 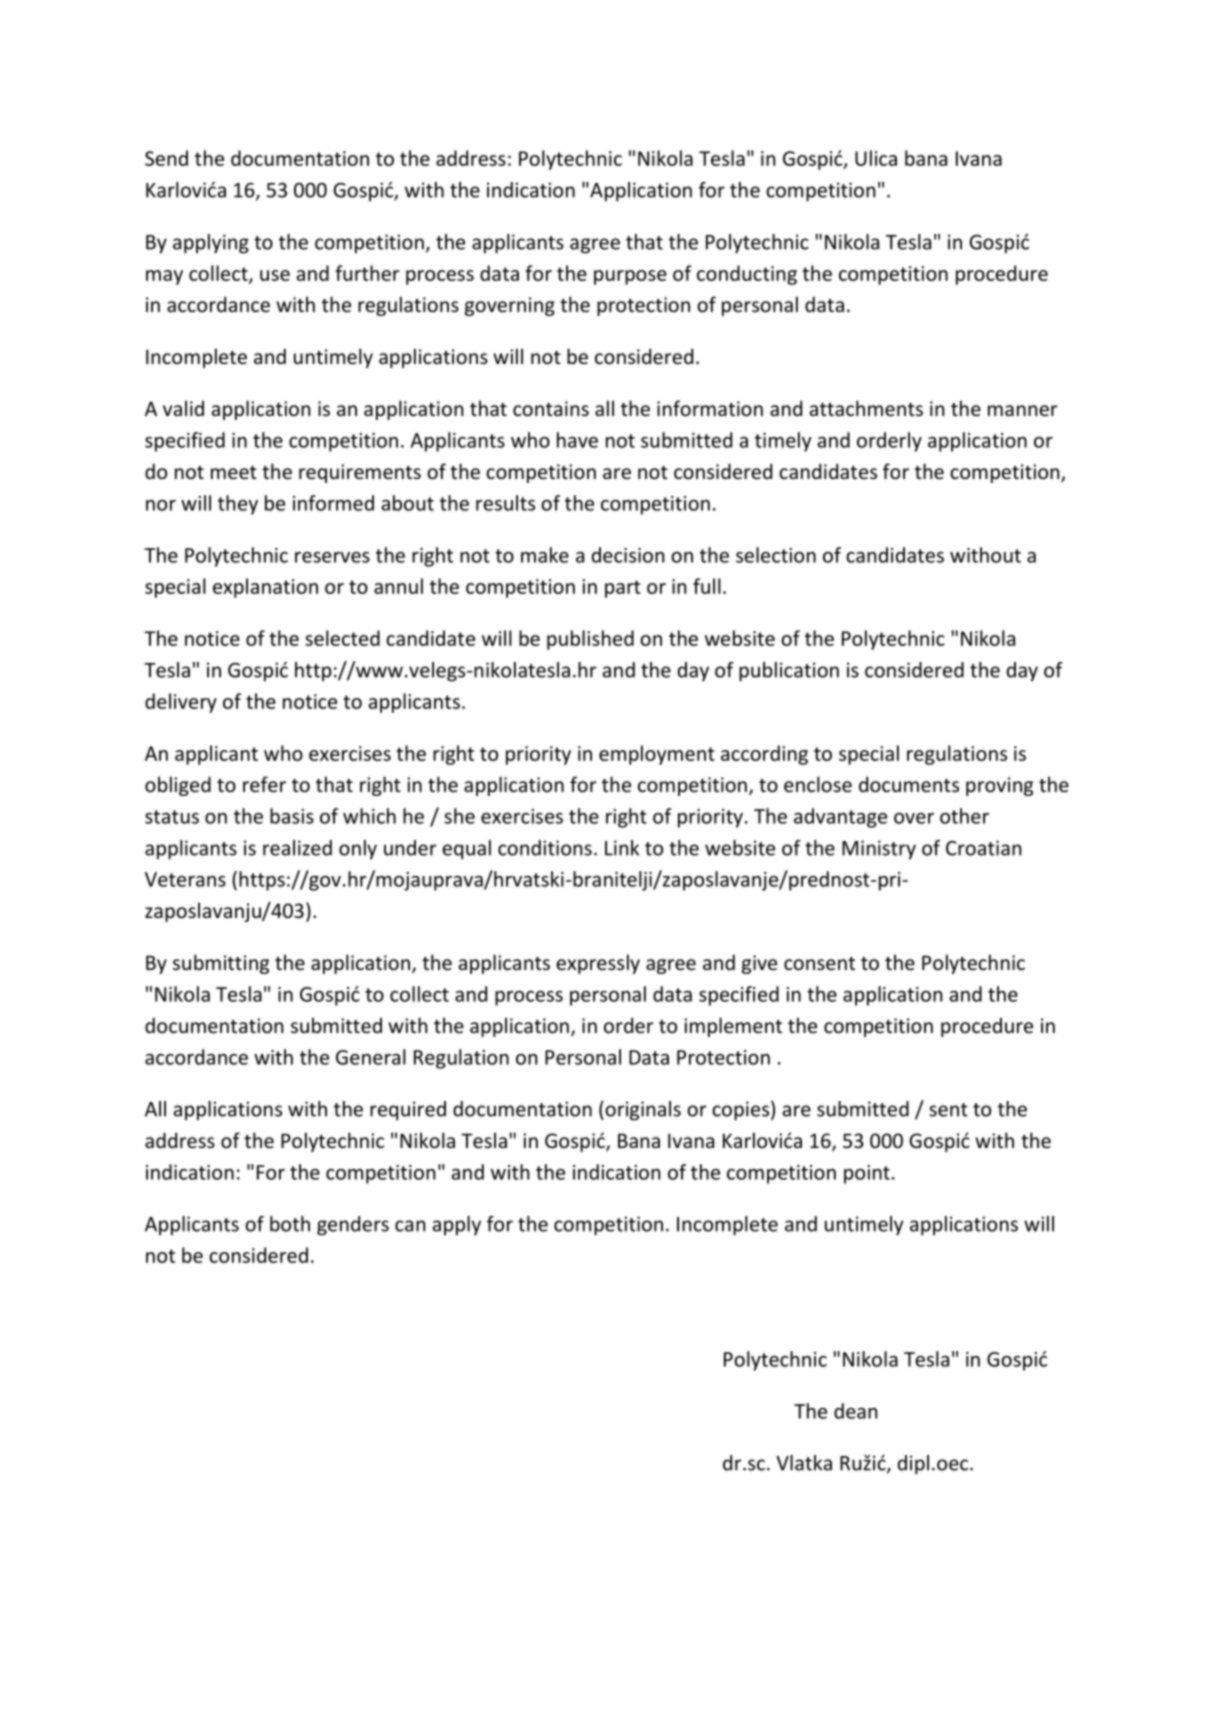 I want to click on dean, so click(x=856, y=1411).
